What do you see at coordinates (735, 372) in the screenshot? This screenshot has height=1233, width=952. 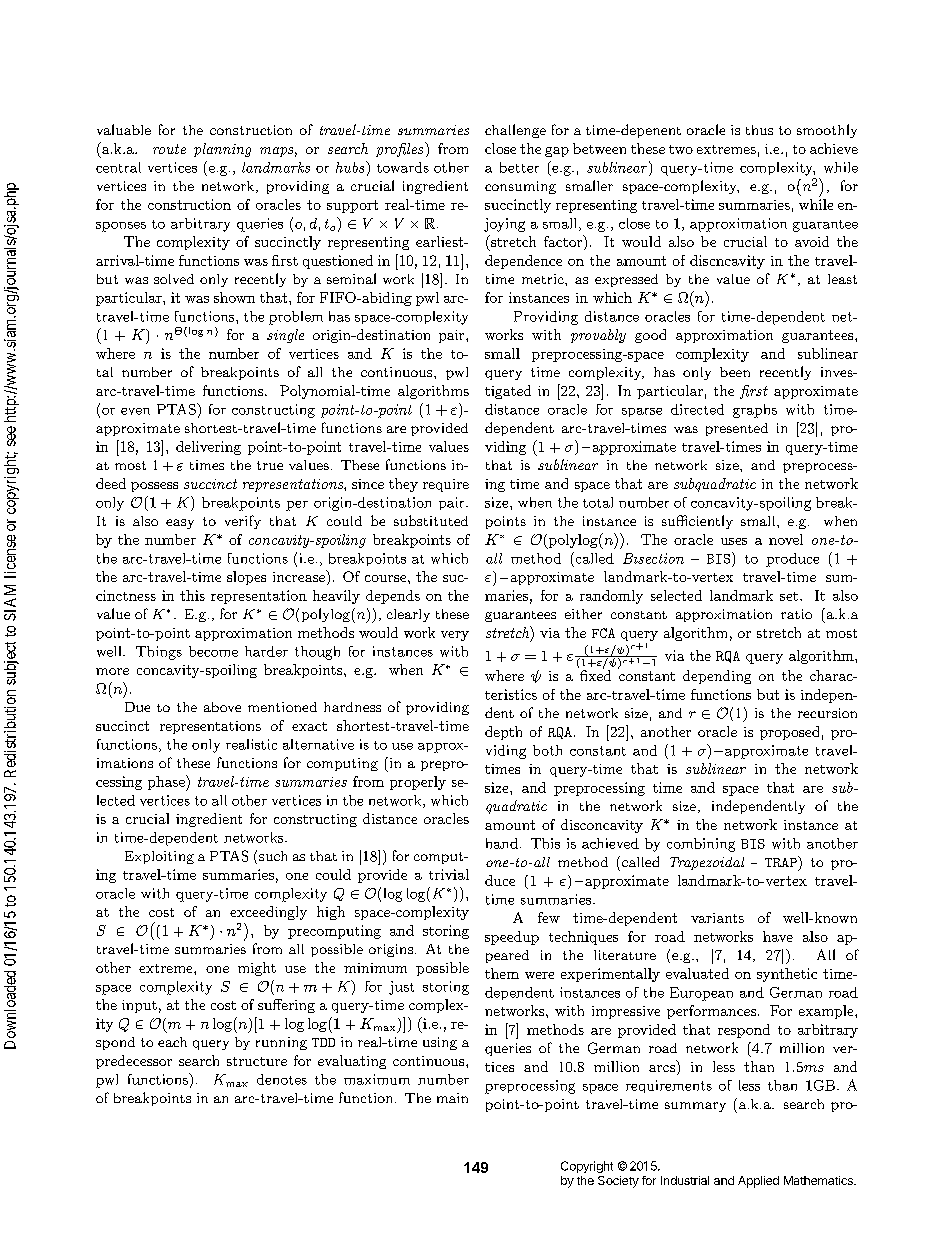 I see `been` at bounding box center [735, 372].
